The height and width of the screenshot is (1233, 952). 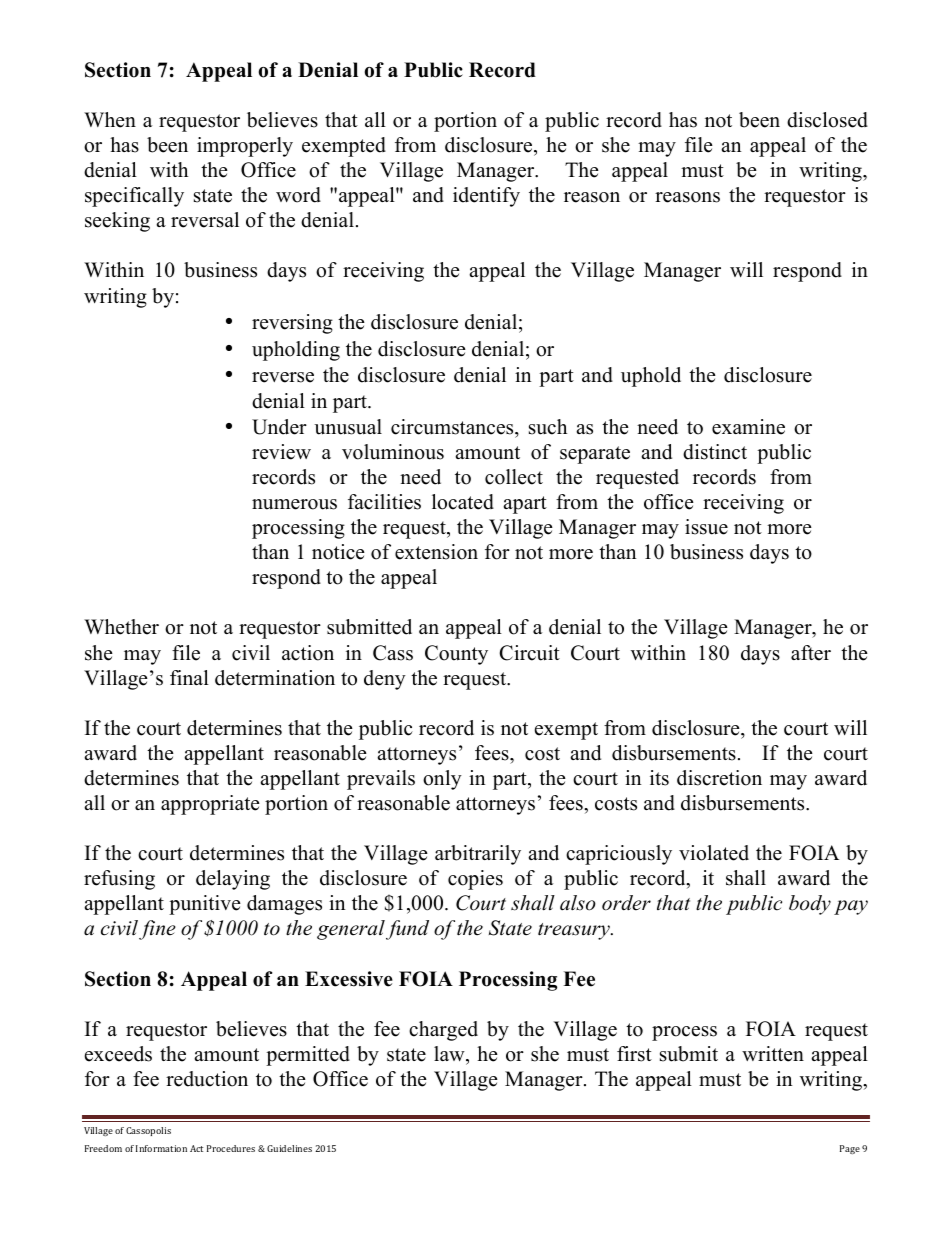 What do you see at coordinates (210, 805) in the screenshot?
I see `appropriate` at bounding box center [210, 805].
